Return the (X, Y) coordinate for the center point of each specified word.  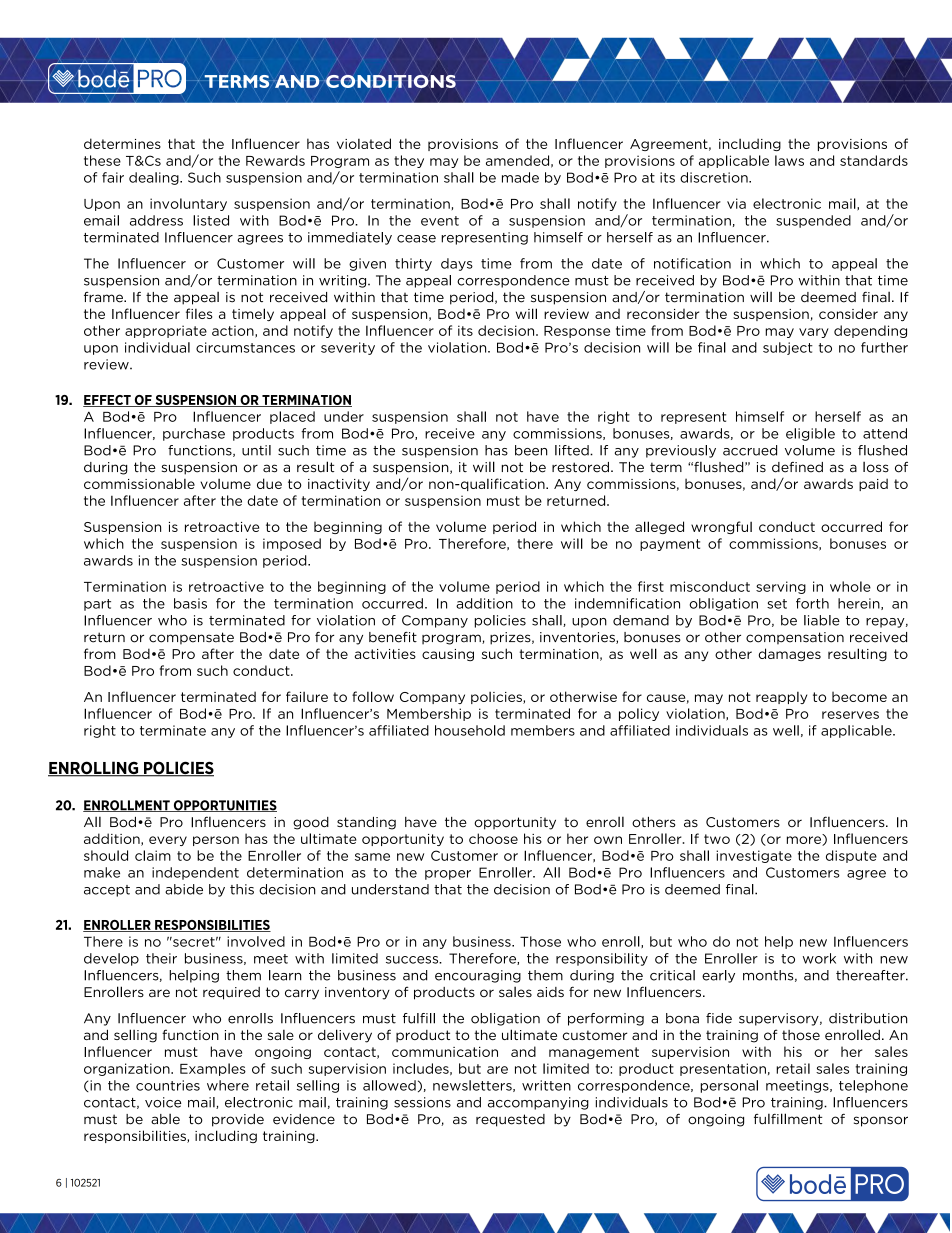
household (470, 730)
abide (184, 889)
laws (789, 160)
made (520, 177)
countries (168, 1085)
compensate (191, 638)
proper (448, 875)
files (199, 313)
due (269, 483)
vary (814, 333)
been (531, 450)
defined (797, 467)
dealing (155, 178)
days (457, 264)
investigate (754, 856)
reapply (781, 698)
